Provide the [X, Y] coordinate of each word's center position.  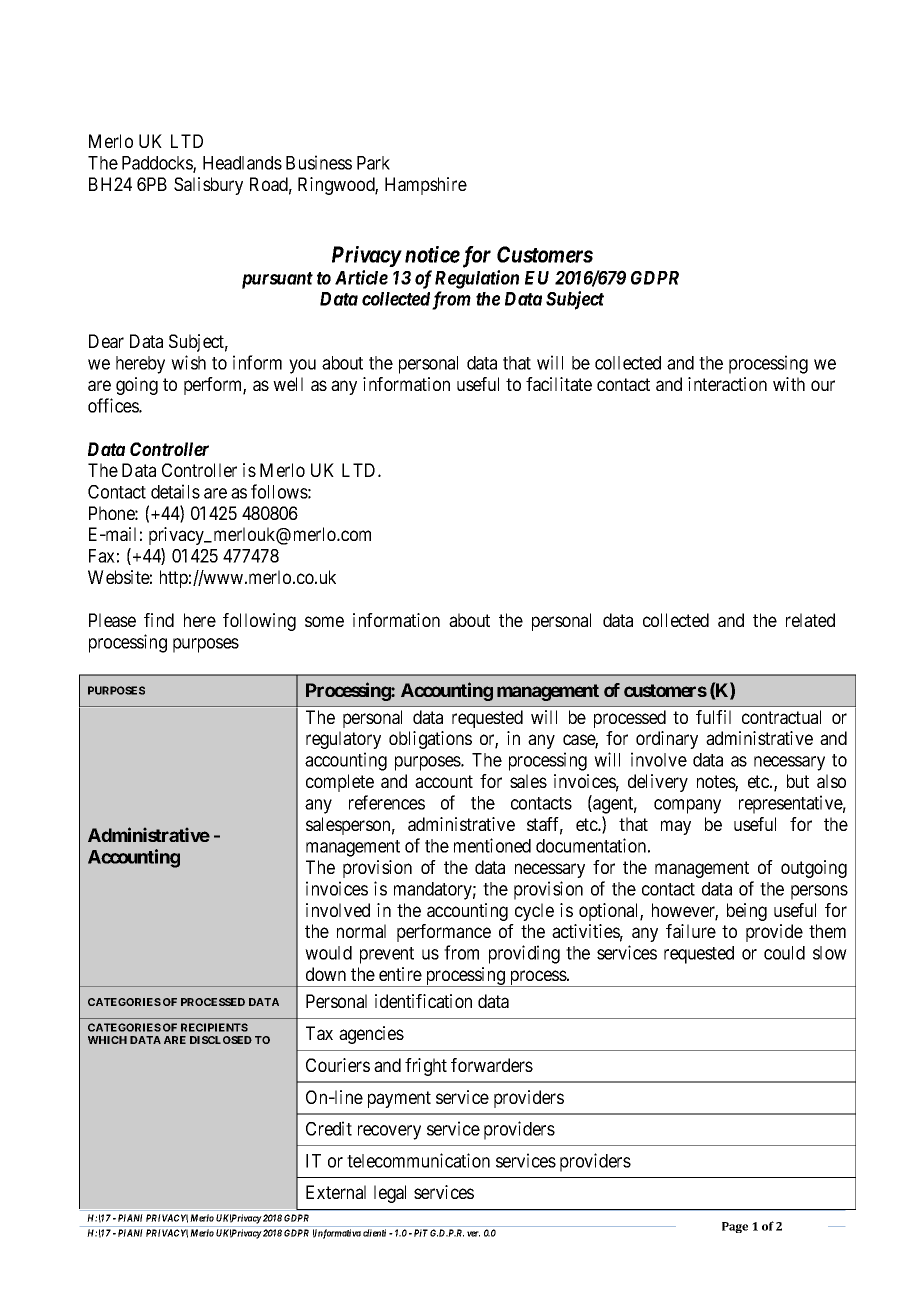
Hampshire [426, 186]
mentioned [492, 845]
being [747, 912]
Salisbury [208, 186]
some [324, 621]
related [810, 620]
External [336, 1192]
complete [340, 783]
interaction [727, 384]
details [175, 491]
